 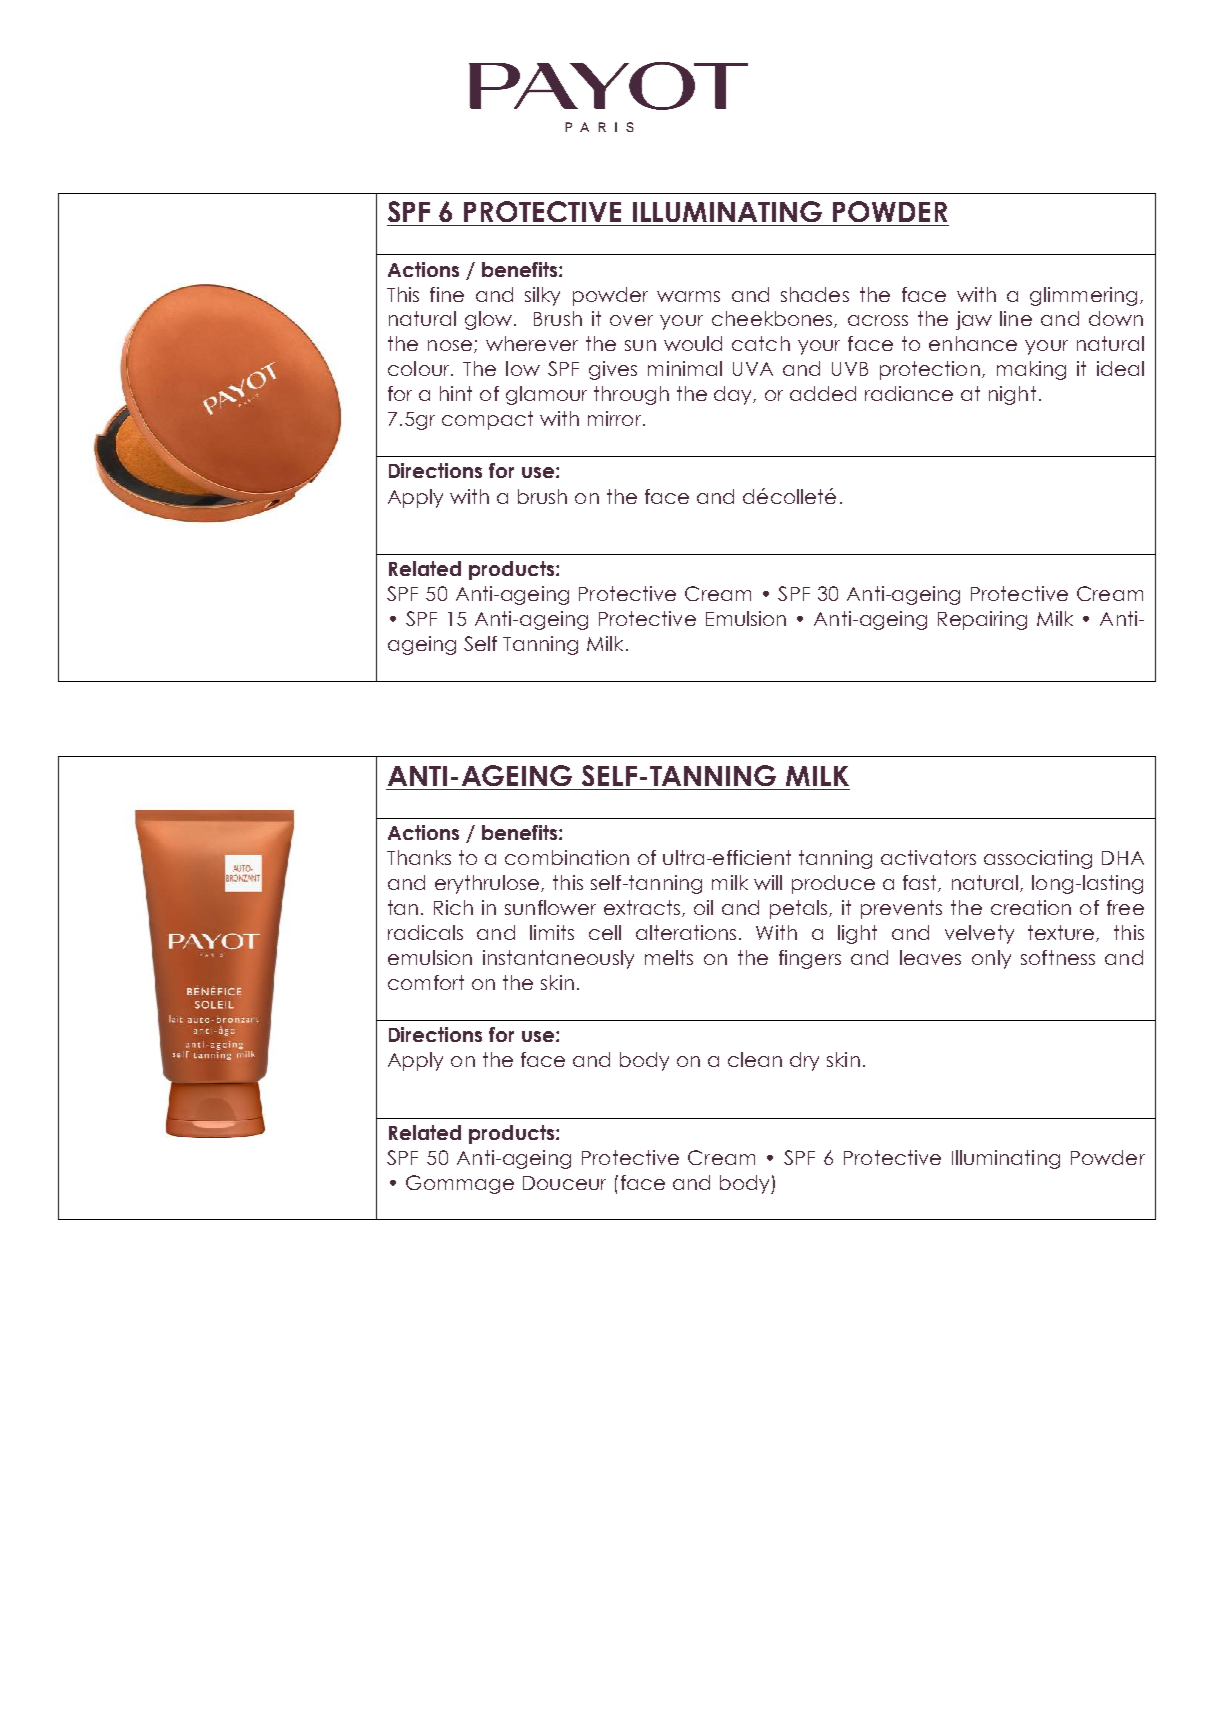 What do you see at coordinates (487, 420) in the screenshot?
I see `compact` at bounding box center [487, 420].
